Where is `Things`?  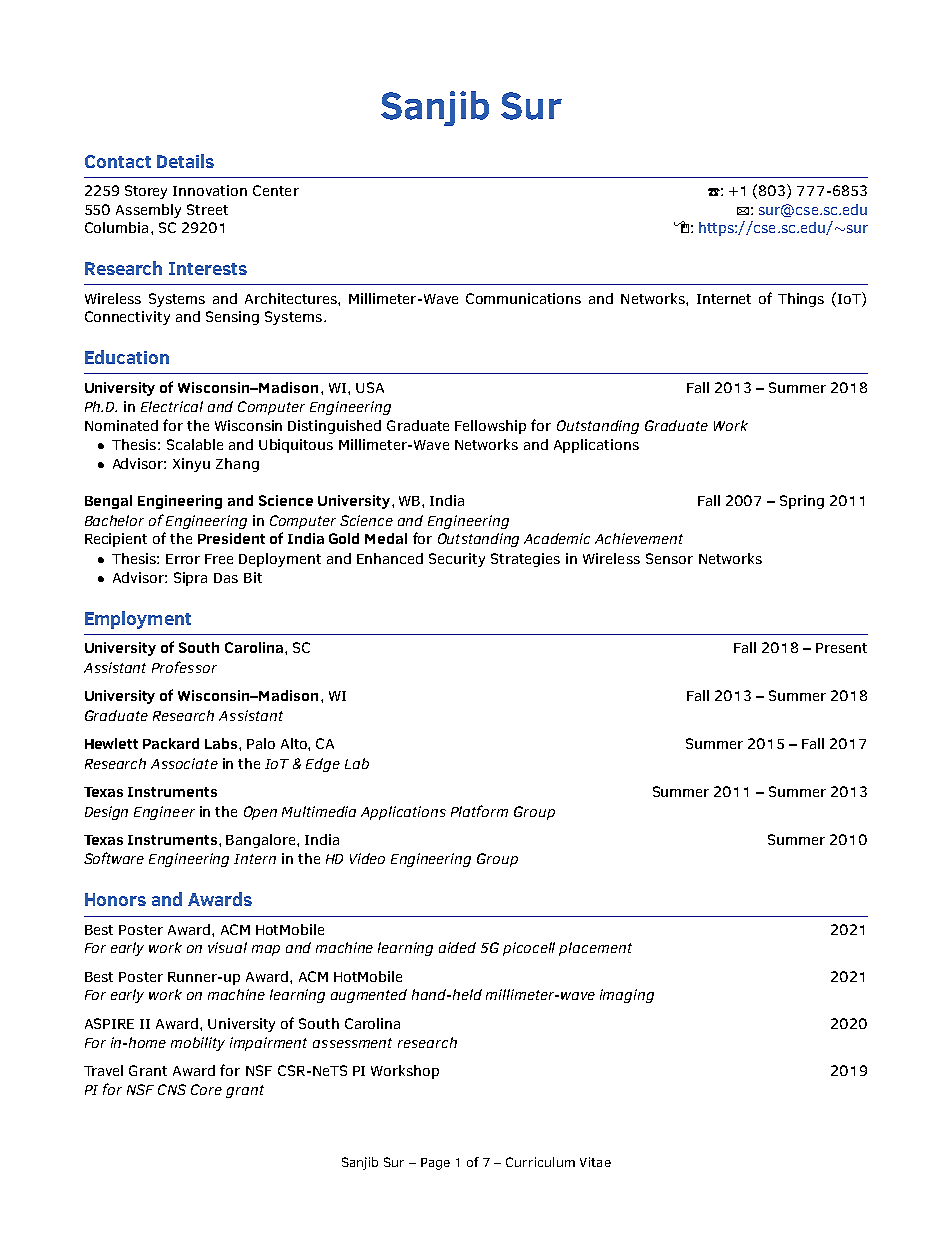 Things is located at coordinates (801, 300).
